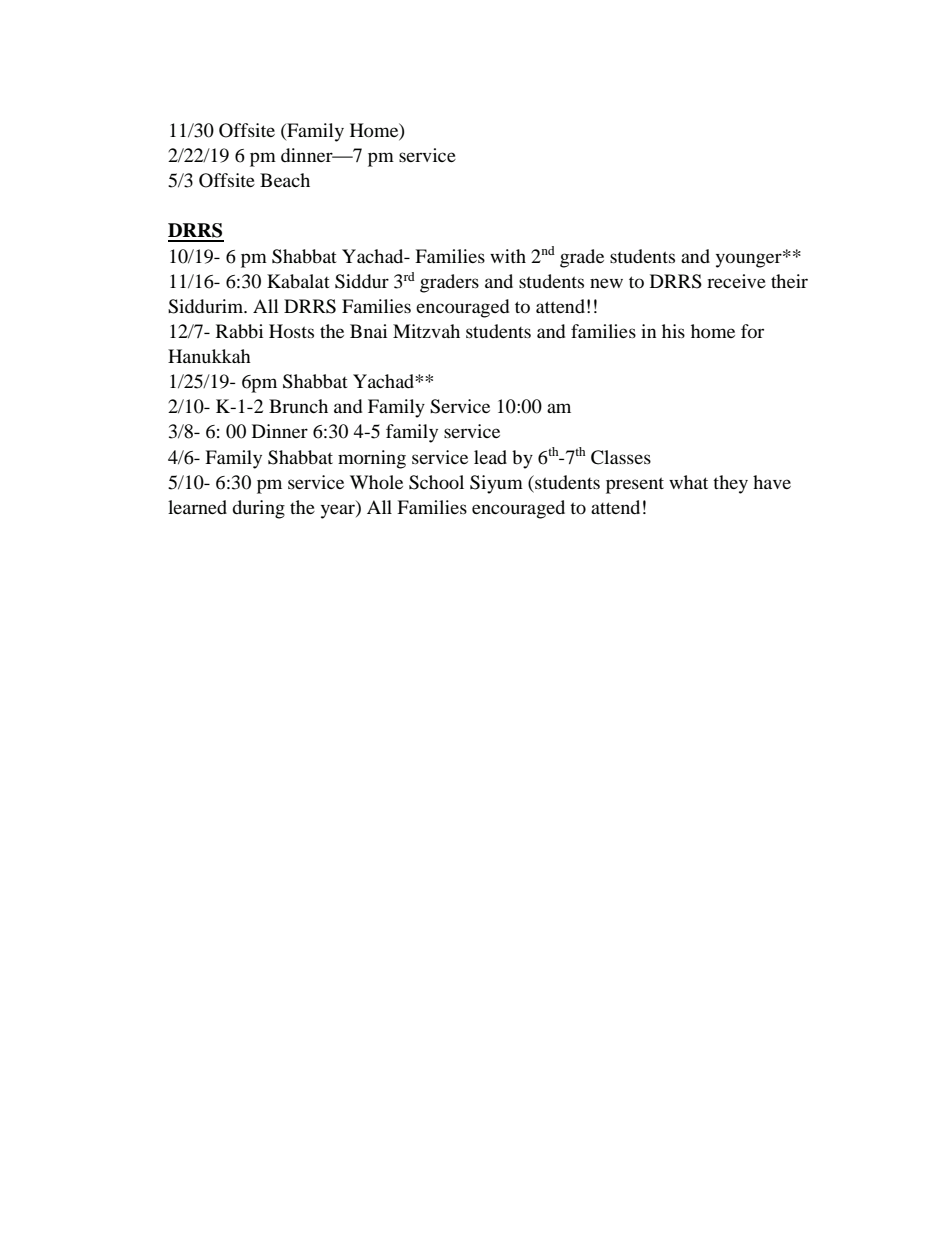  Describe the element at coordinates (285, 180) in the screenshot. I see `Beach` at that location.
